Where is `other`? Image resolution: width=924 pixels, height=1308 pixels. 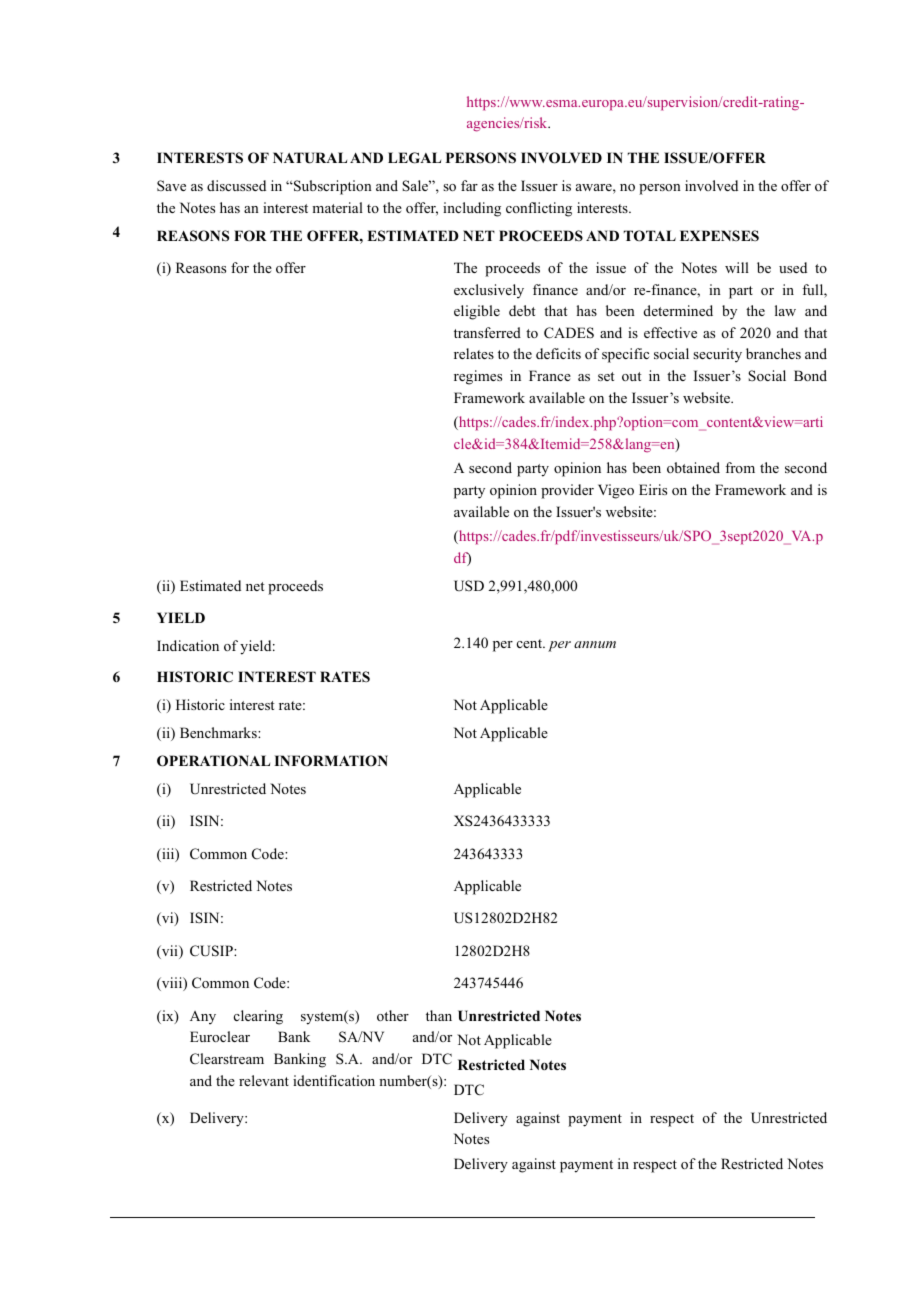
other is located at coordinates (393, 1015).
